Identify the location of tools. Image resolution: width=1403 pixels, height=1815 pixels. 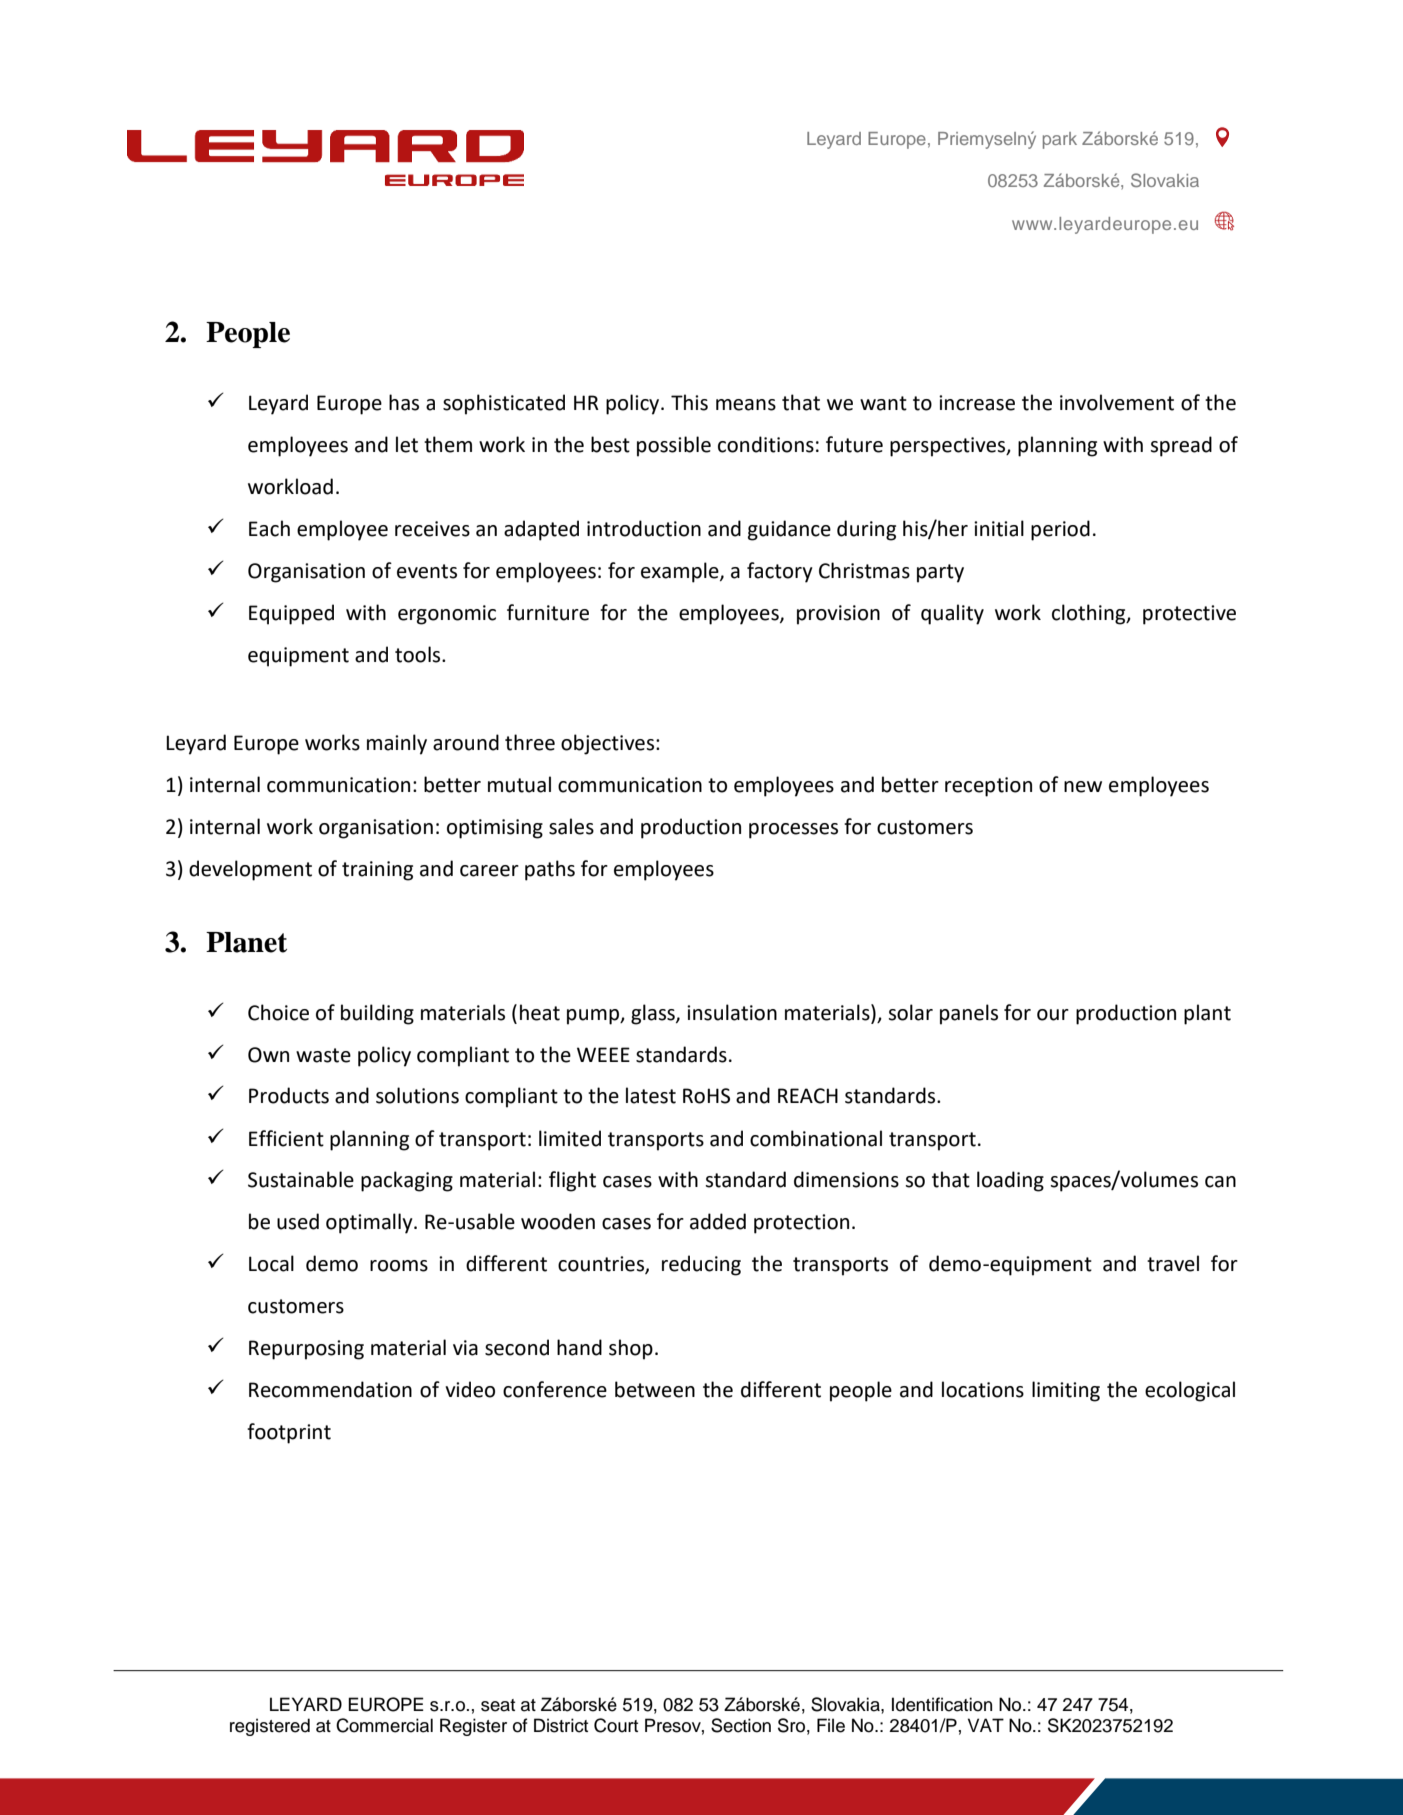
(419, 654).
